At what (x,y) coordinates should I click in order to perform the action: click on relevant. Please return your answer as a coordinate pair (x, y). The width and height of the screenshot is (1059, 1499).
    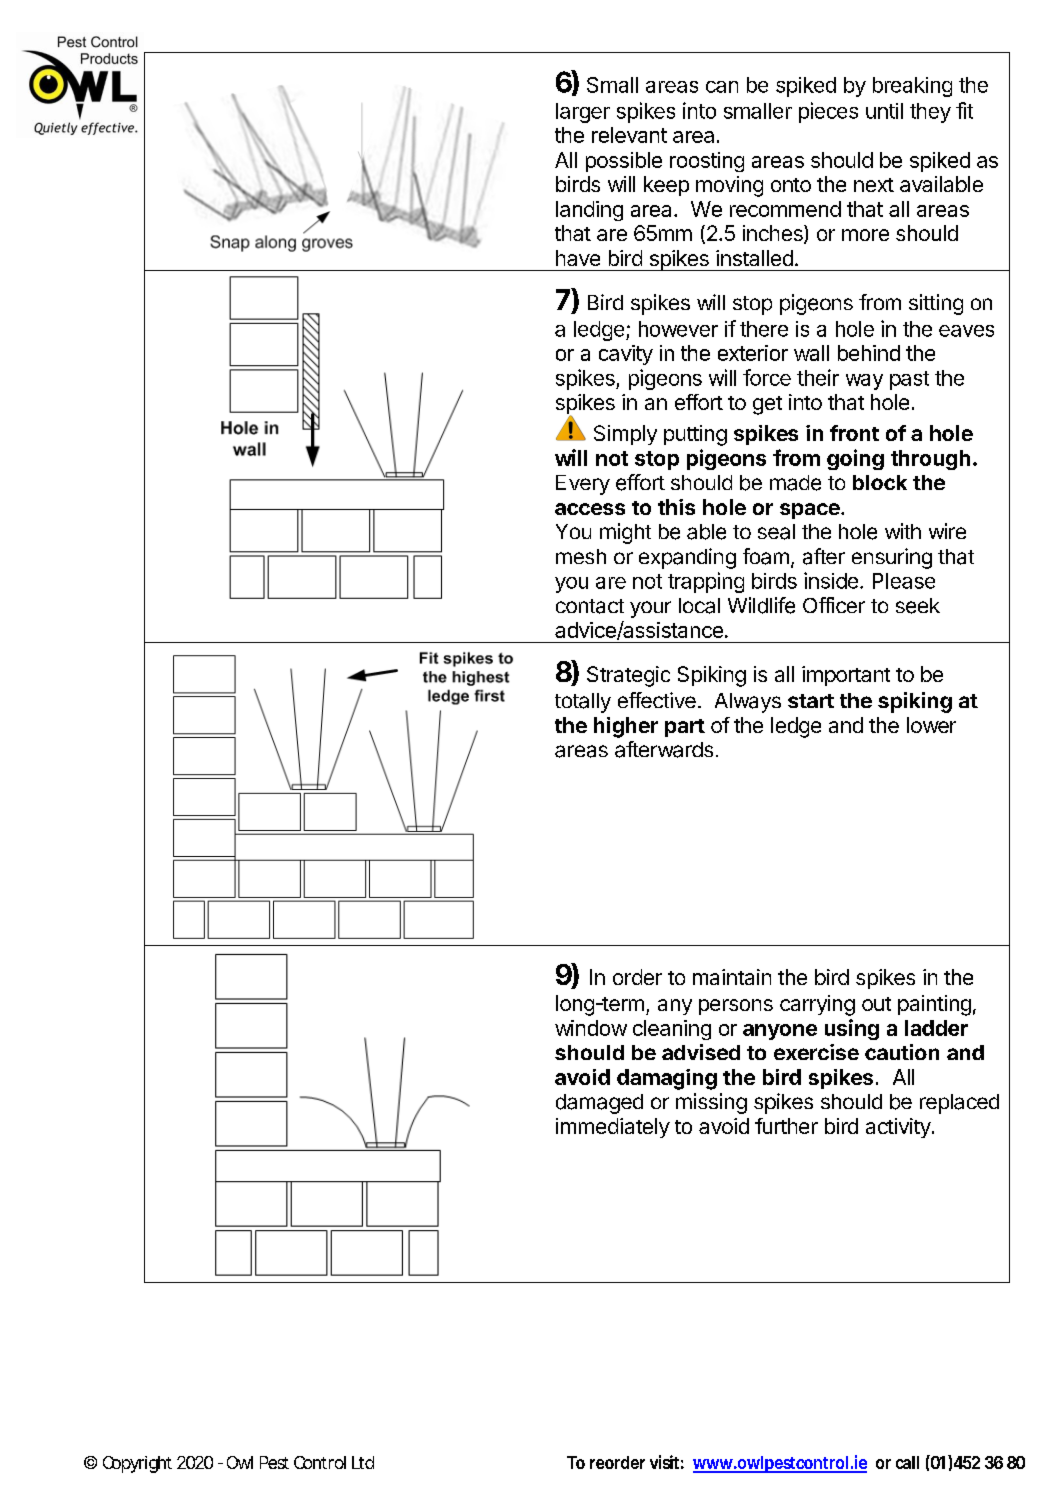
    Looking at the image, I should click on (629, 135).
